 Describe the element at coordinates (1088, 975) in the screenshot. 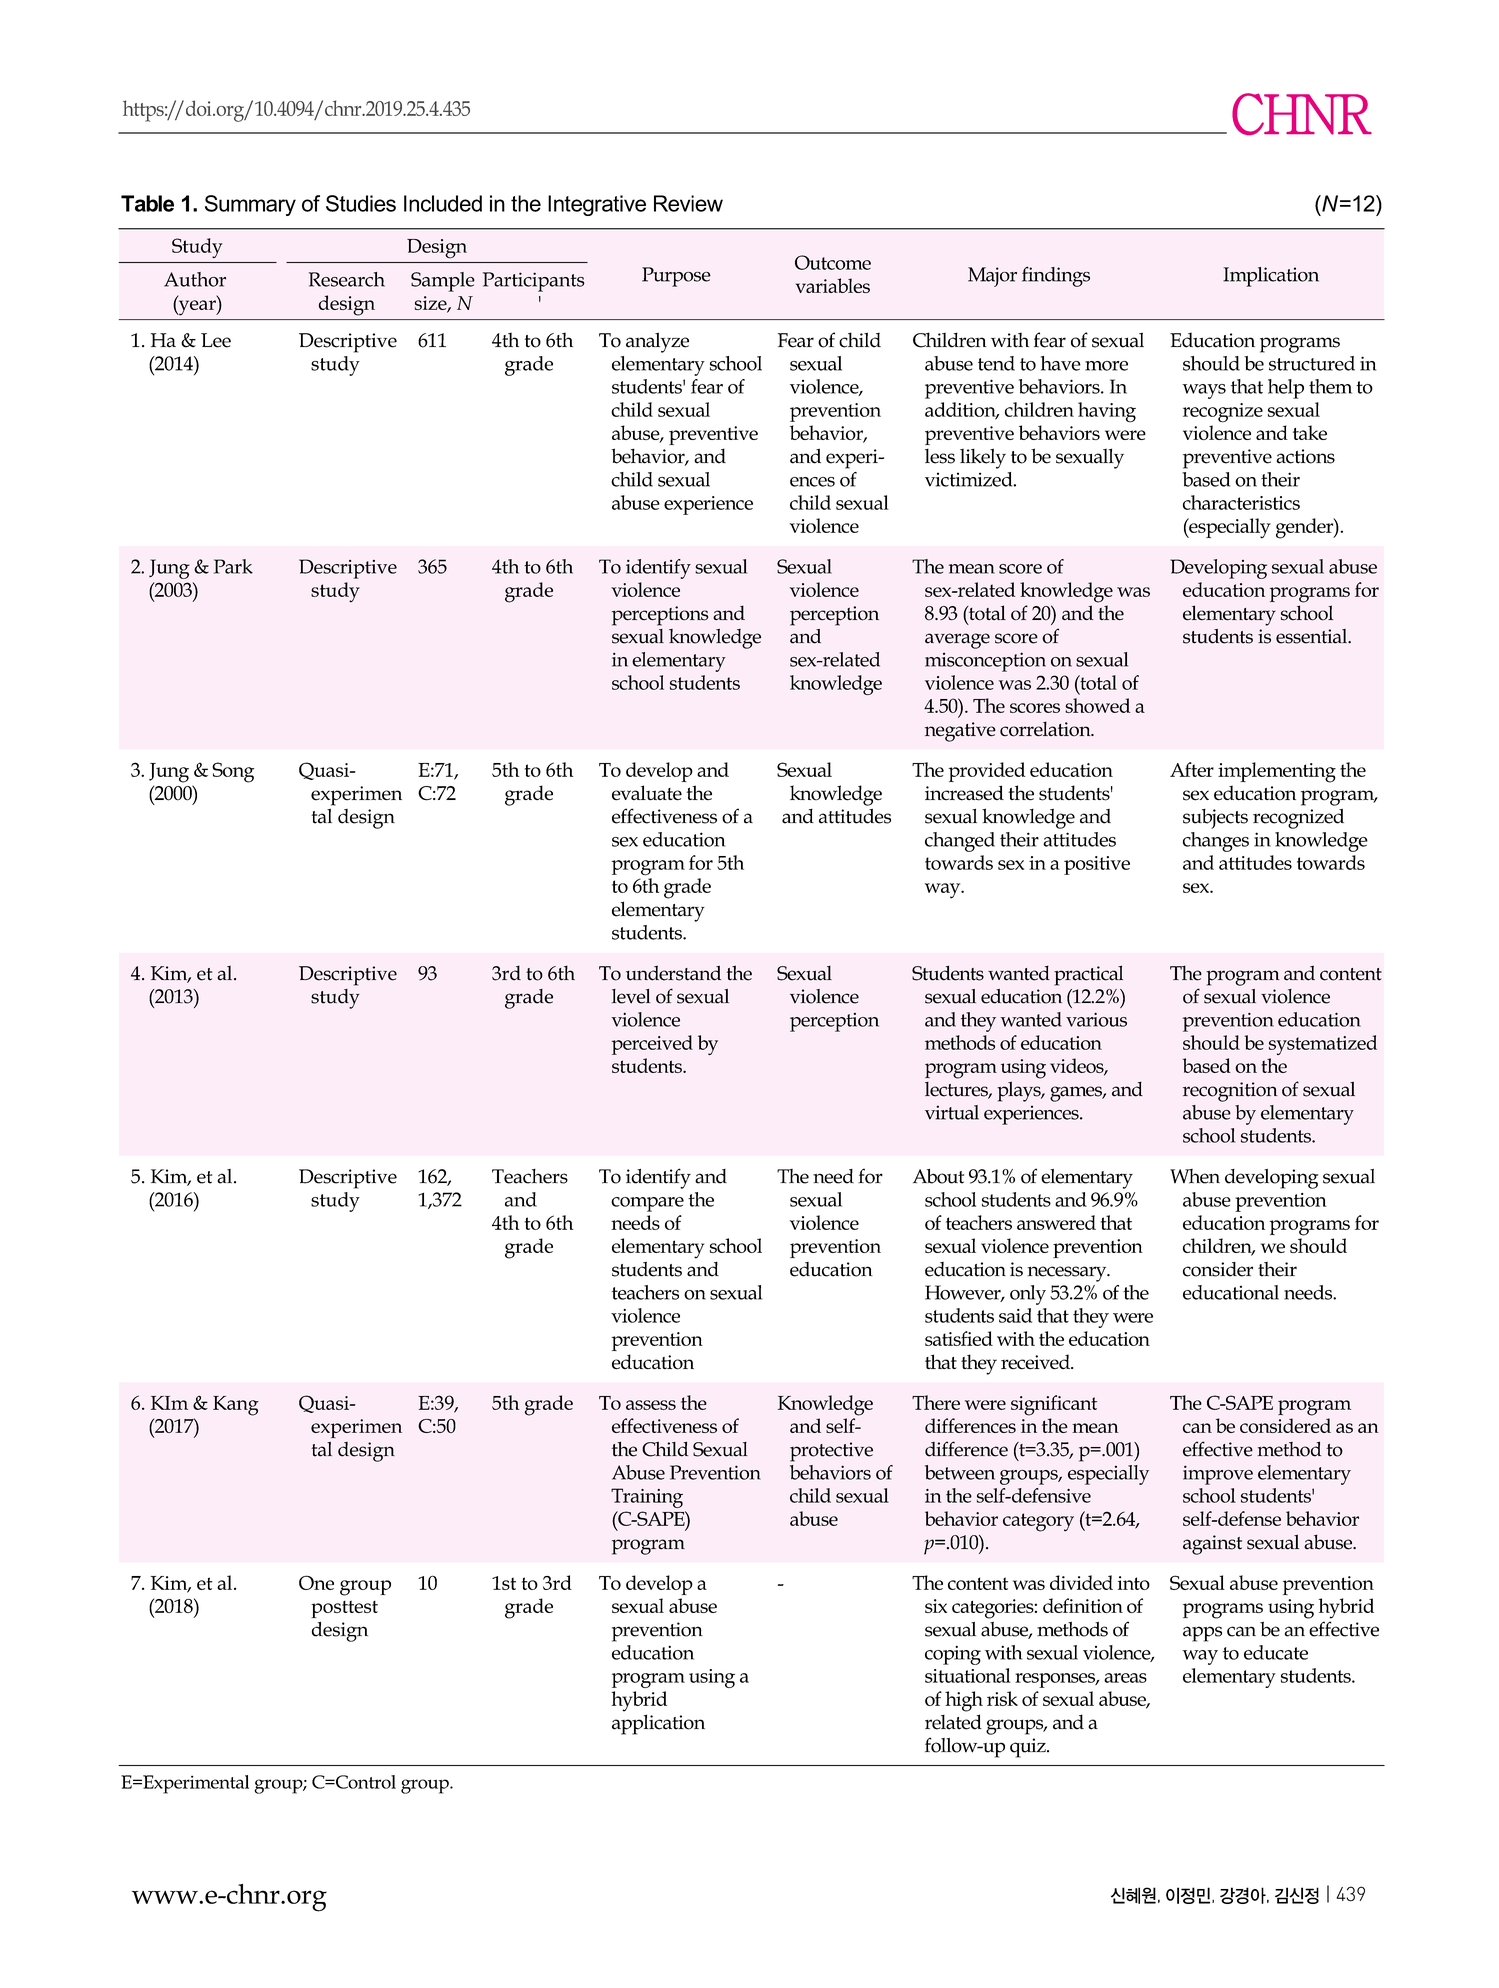

I see `practical` at that location.
